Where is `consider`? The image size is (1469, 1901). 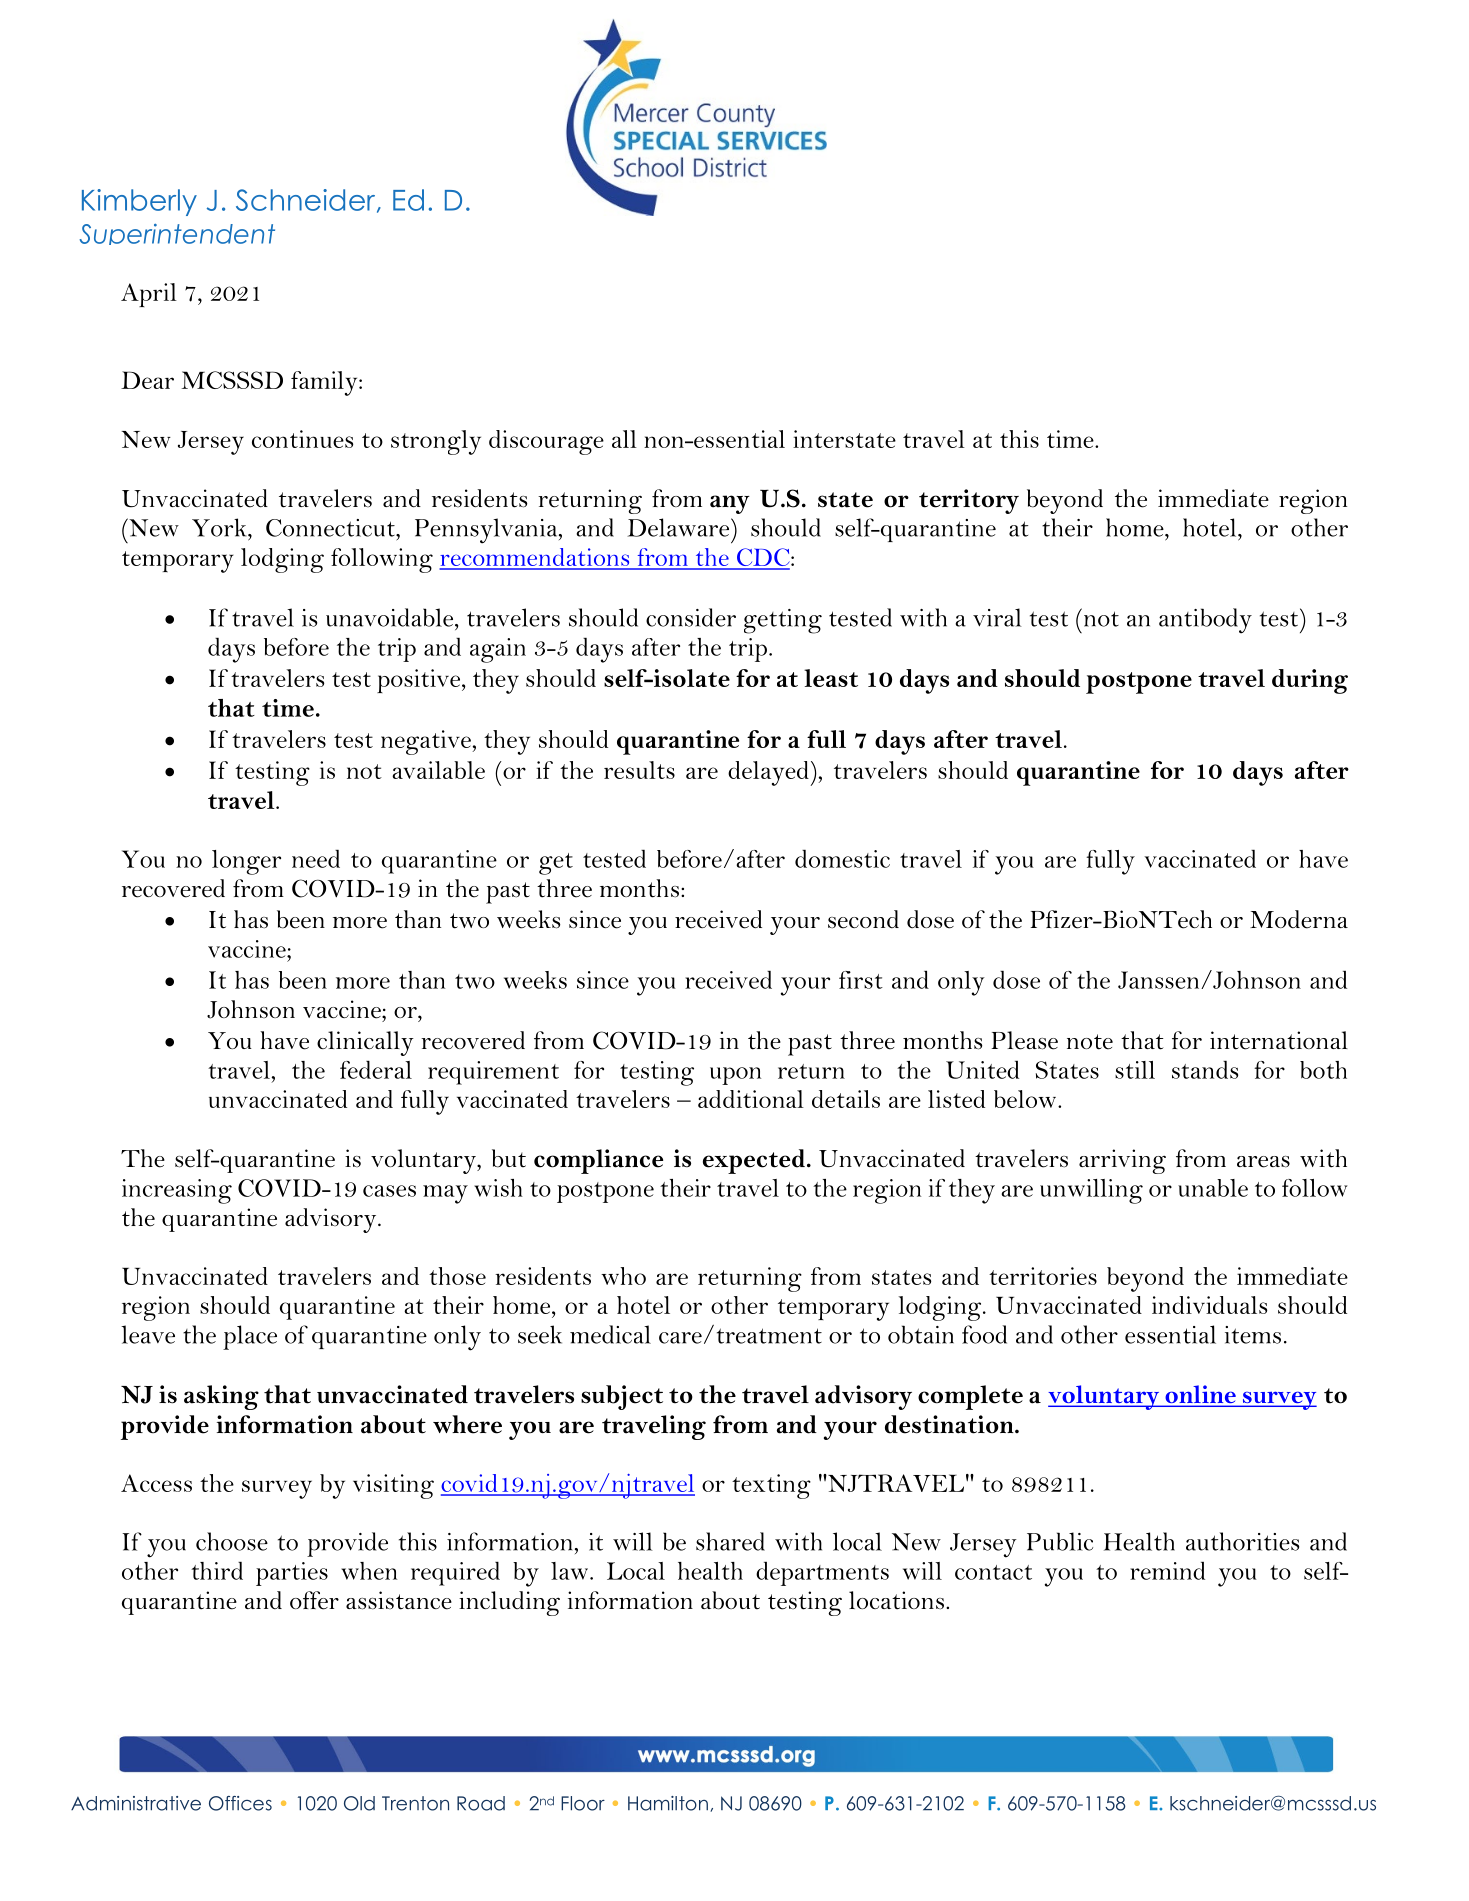 consider is located at coordinates (691, 617).
